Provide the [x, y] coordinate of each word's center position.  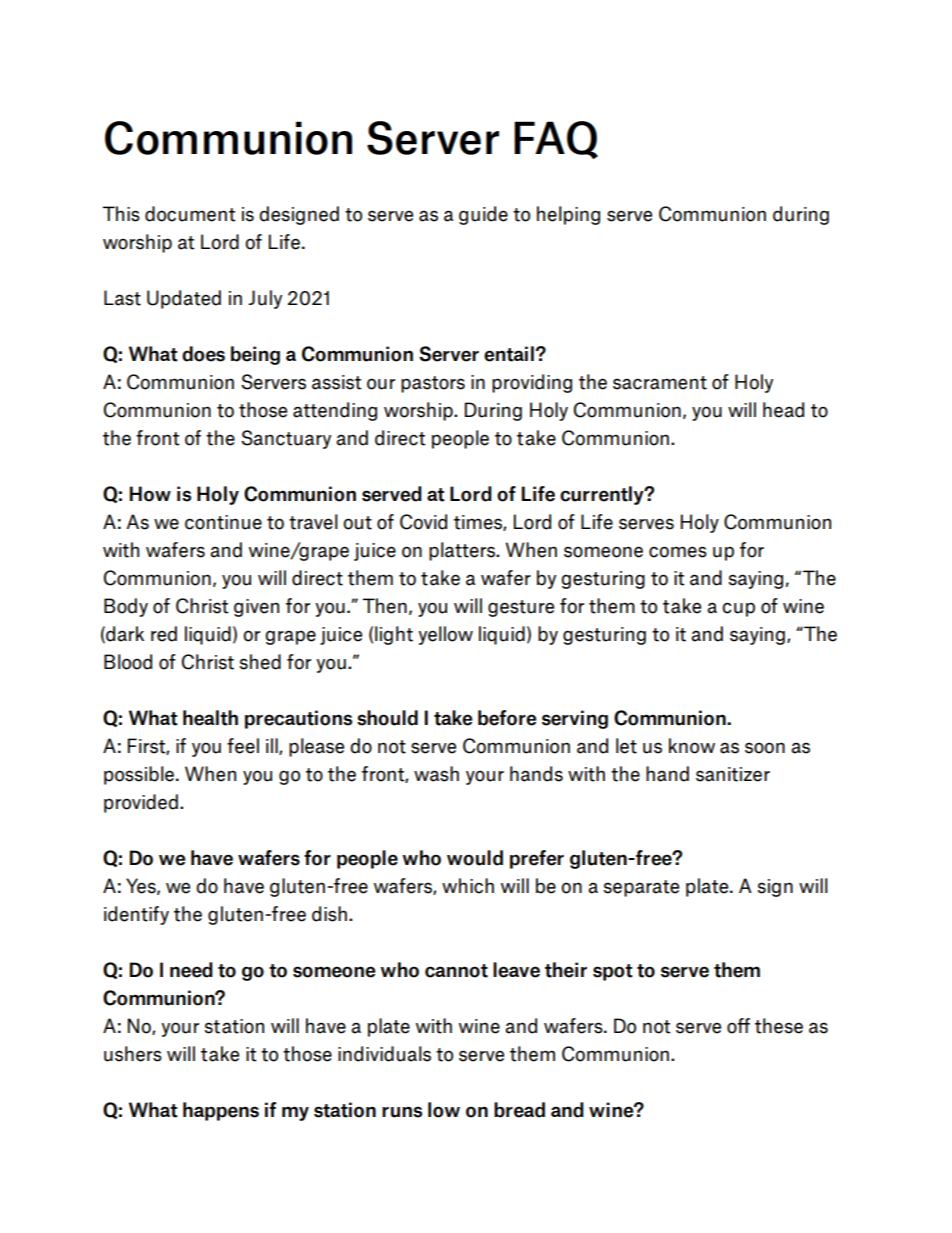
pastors [433, 384]
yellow [445, 635]
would [475, 858]
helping [568, 215]
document [190, 214]
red [164, 634]
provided [141, 803]
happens [221, 1111]
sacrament [660, 383]
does [203, 354]
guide [483, 215]
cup [738, 609]
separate [641, 888]
